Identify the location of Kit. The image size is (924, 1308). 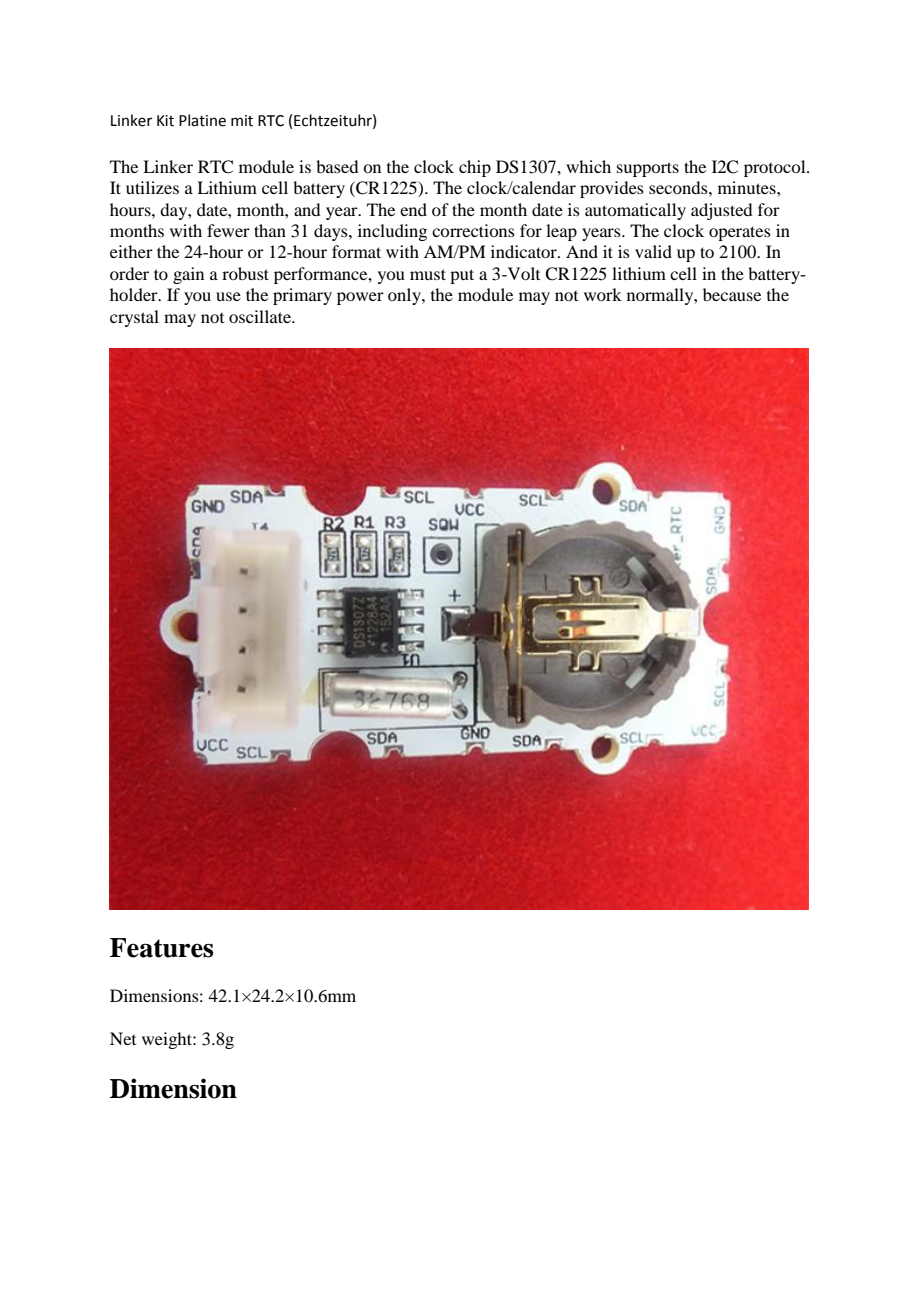
(165, 121).
